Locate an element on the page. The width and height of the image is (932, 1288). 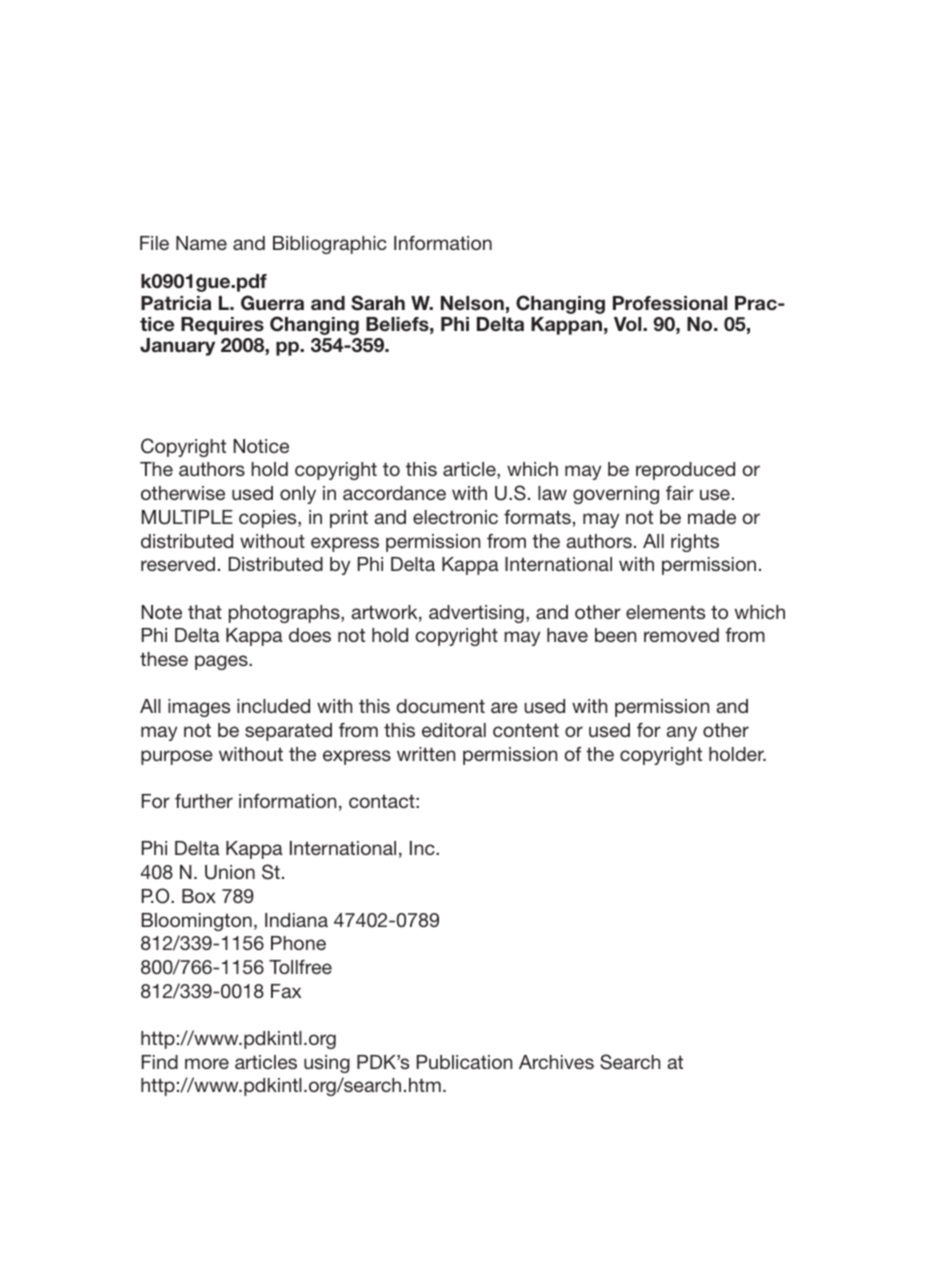
been is located at coordinates (615, 635).
